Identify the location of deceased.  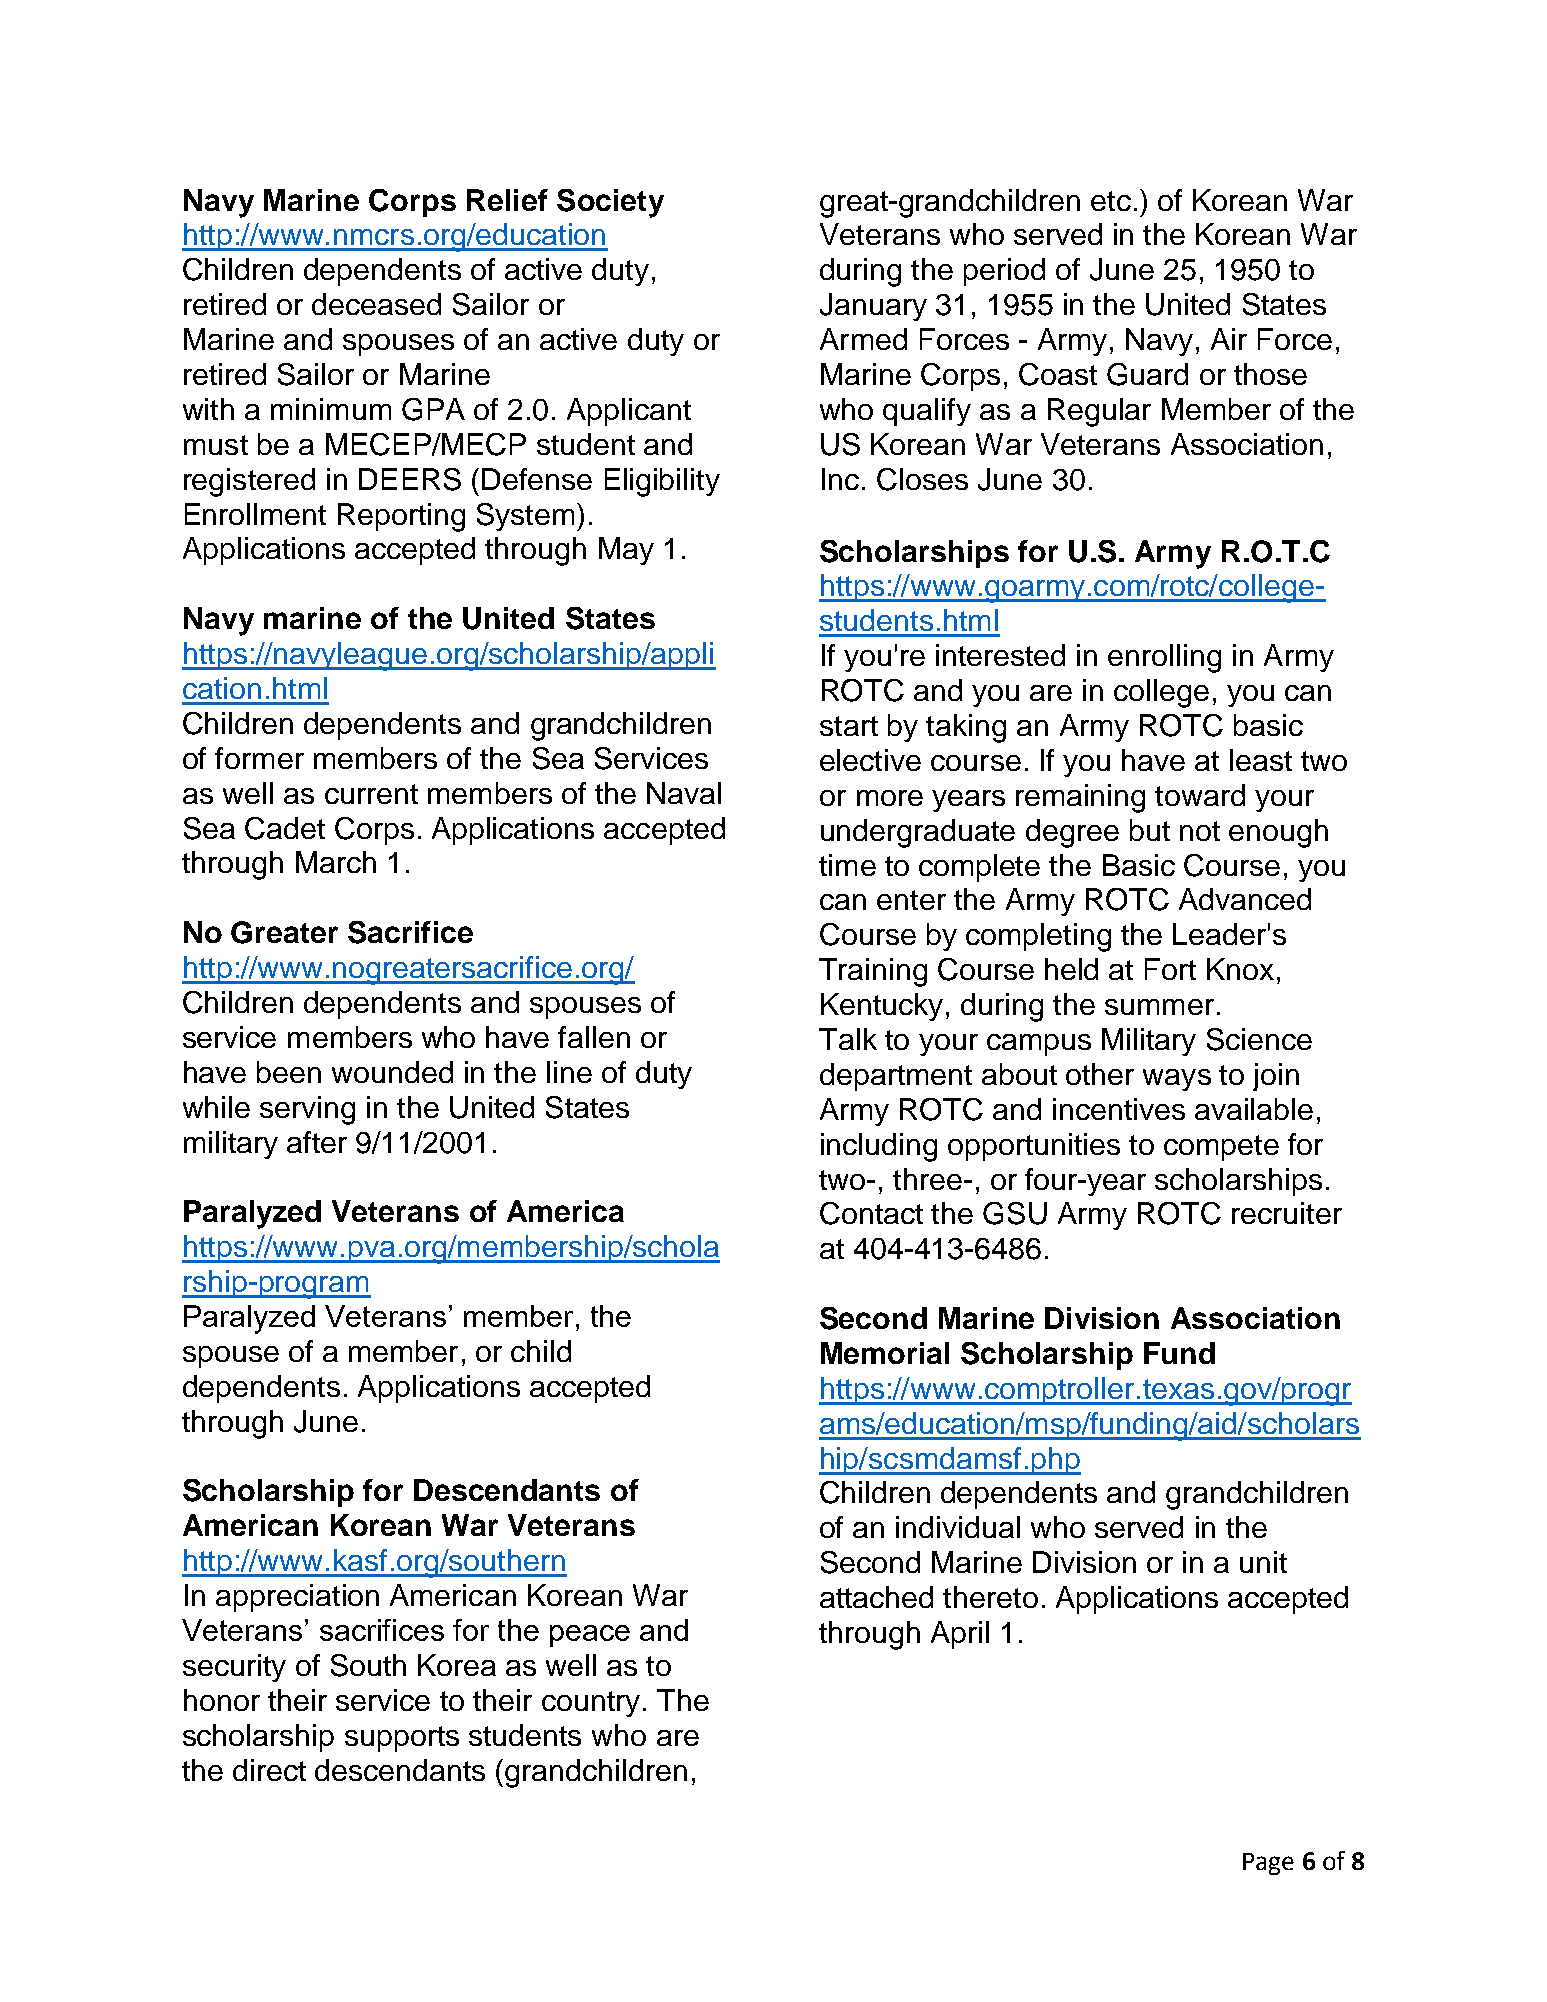
(376, 304).
